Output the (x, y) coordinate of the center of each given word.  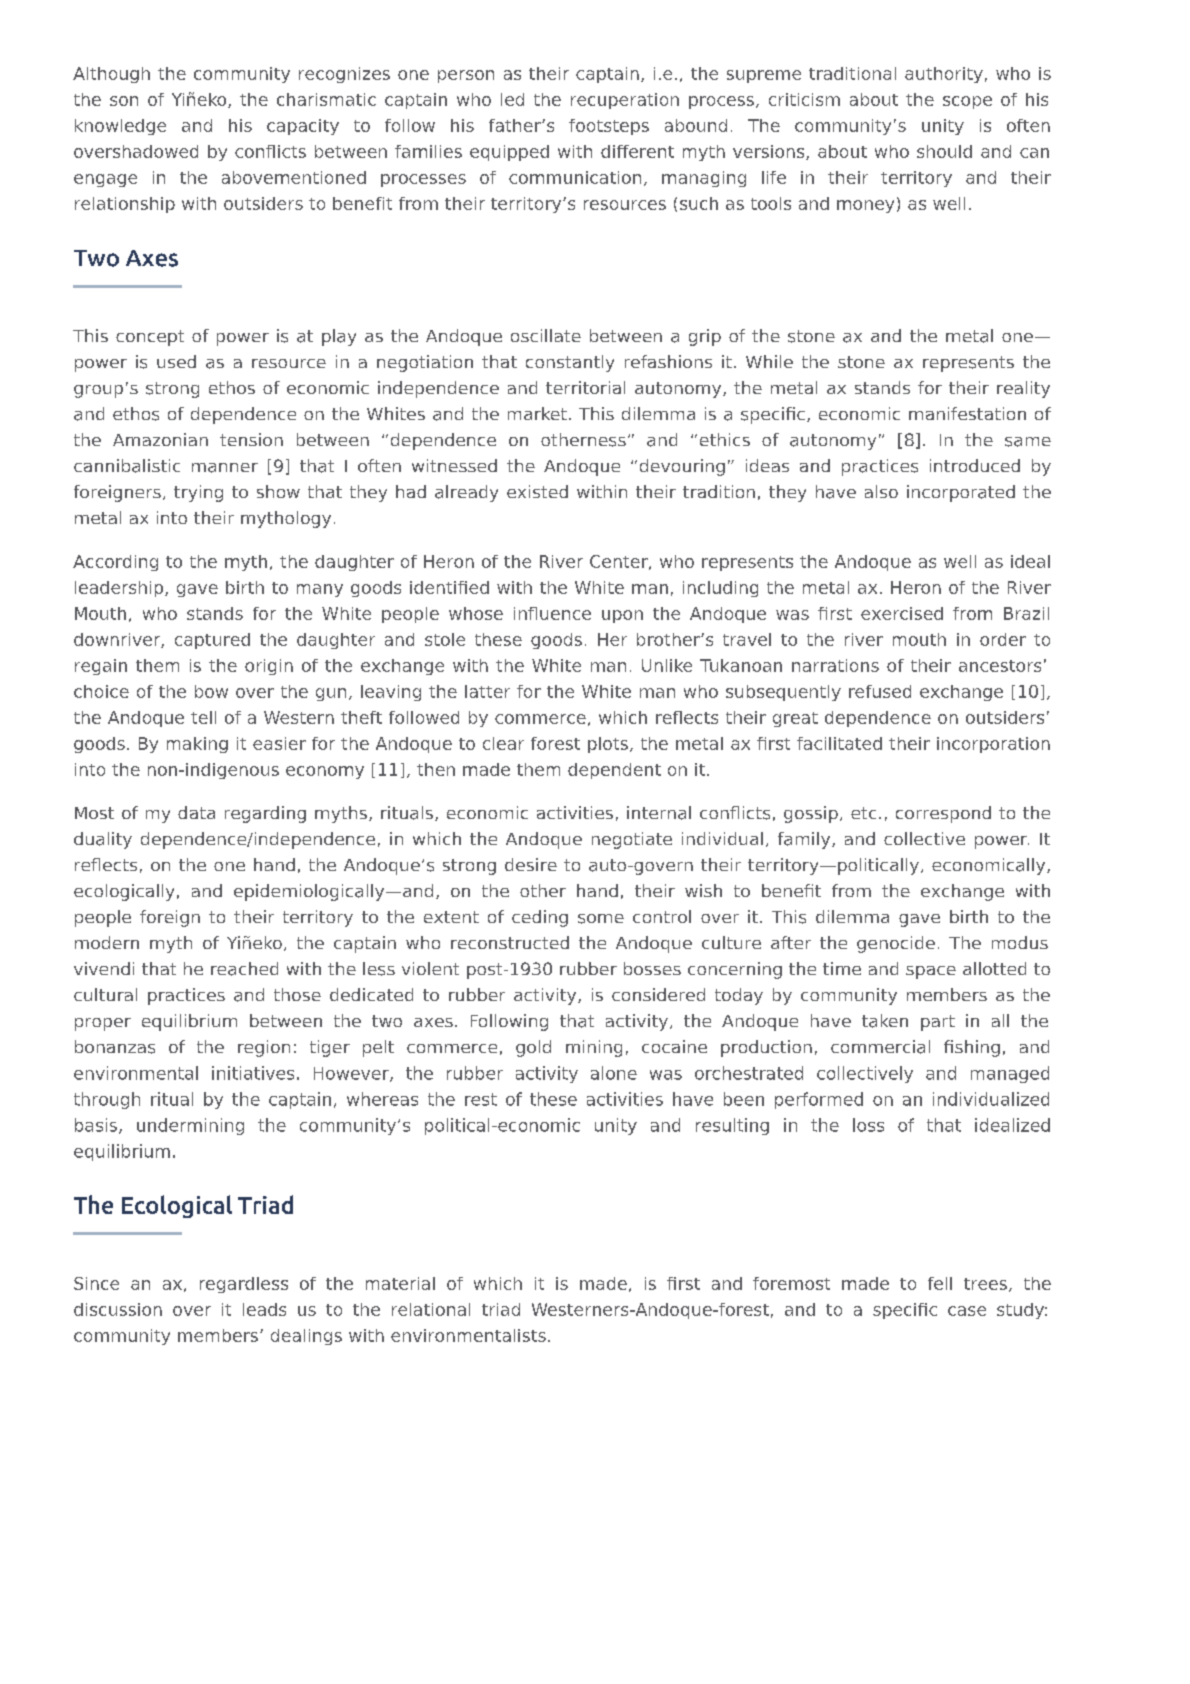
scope (967, 102)
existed (537, 491)
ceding (540, 918)
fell (940, 1283)
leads (264, 1309)
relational (431, 1309)
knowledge (120, 127)
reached (244, 969)
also (881, 491)
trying (198, 493)
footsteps (609, 127)
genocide (896, 944)
